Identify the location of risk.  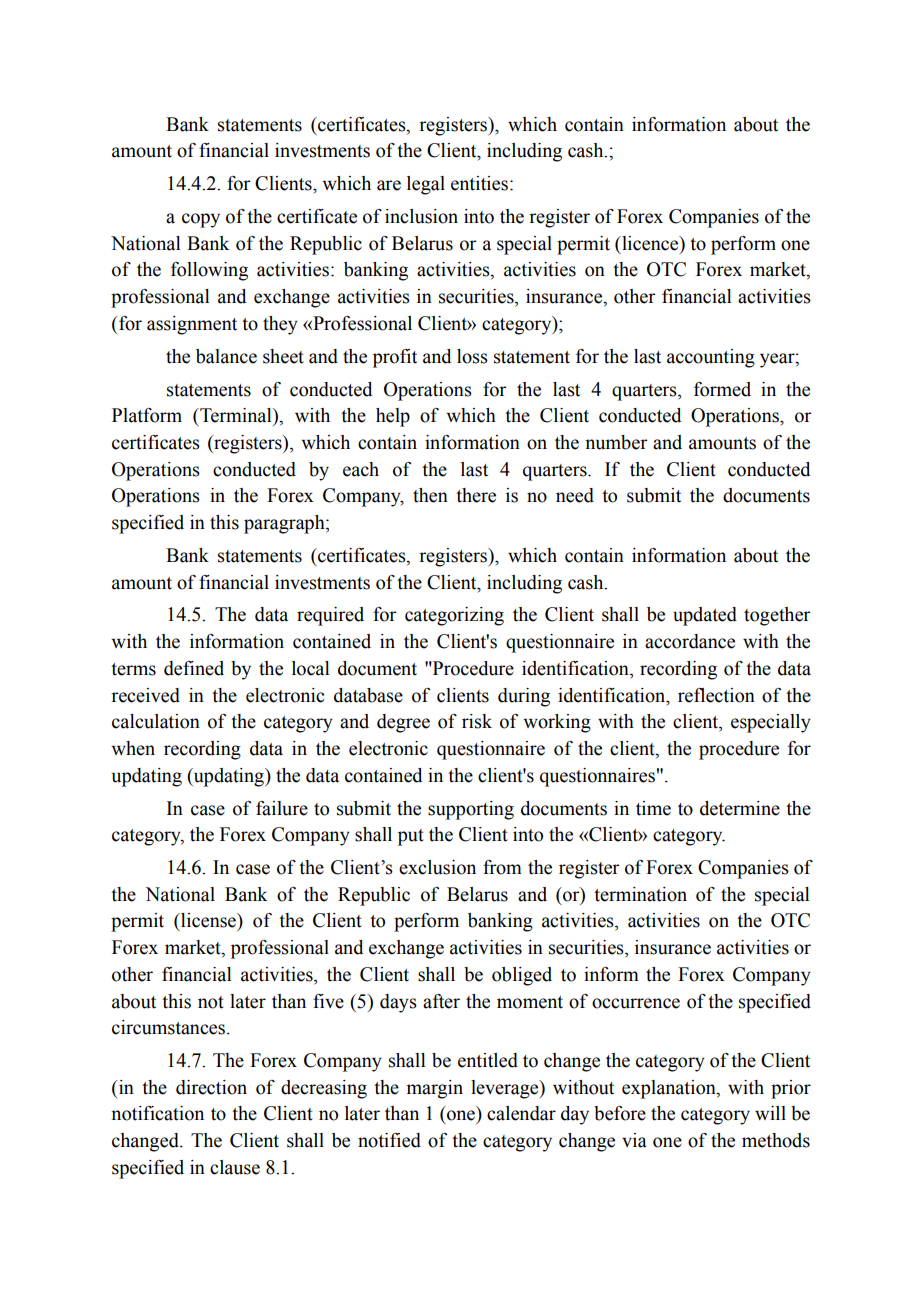
(477, 721).
